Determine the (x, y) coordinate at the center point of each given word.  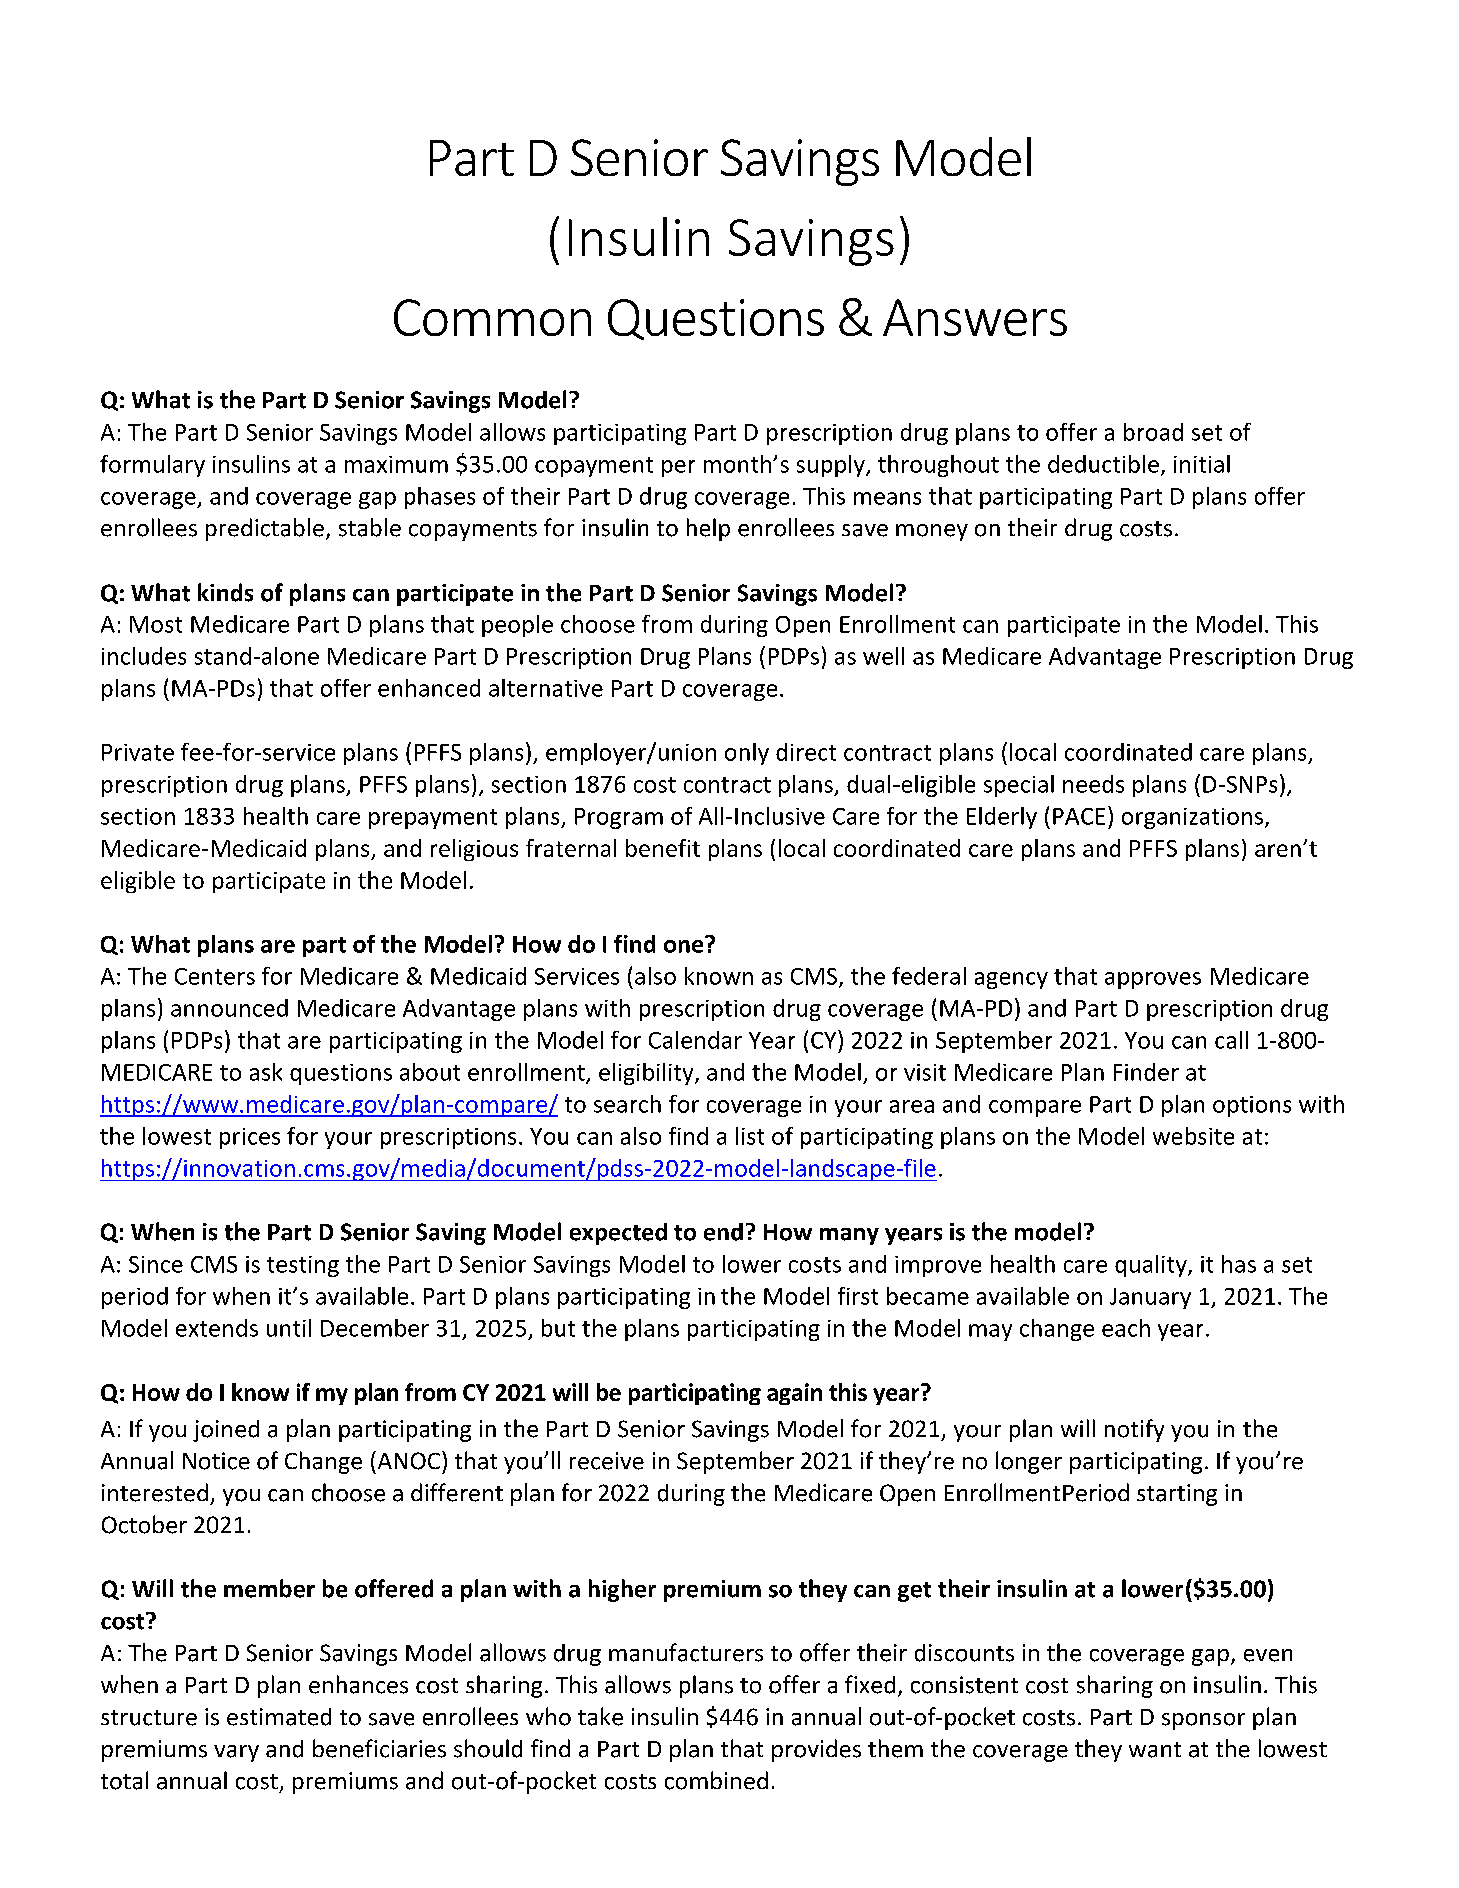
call (1231, 1040)
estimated (279, 1717)
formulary (152, 466)
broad (1153, 432)
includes (144, 656)
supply (832, 466)
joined (226, 1431)
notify (1134, 1430)
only (747, 754)
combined (716, 1780)
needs (1093, 784)
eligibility (647, 1074)
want (1155, 1750)
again (794, 1394)
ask (266, 1072)
